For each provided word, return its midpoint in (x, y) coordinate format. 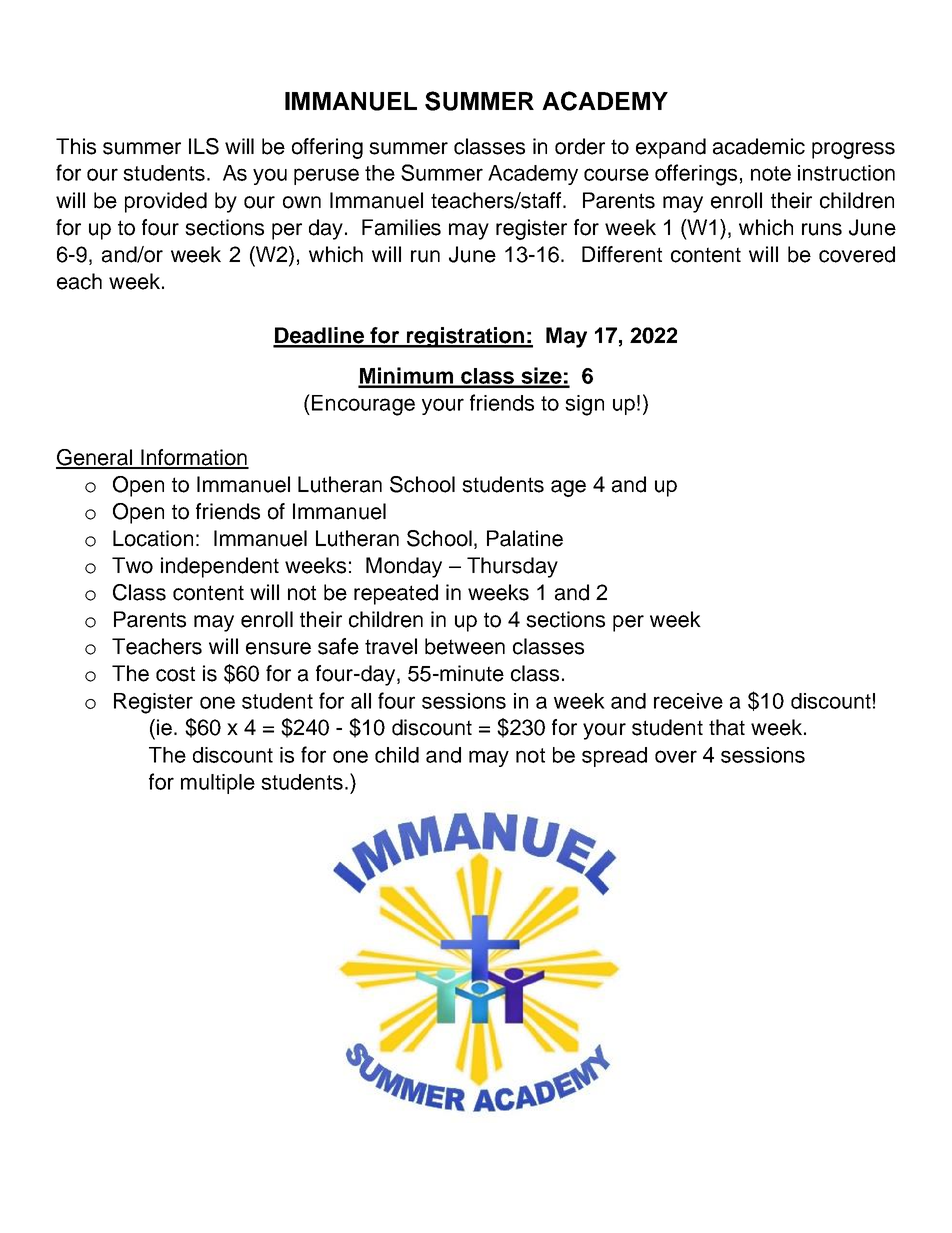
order (580, 146)
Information (194, 458)
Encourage (362, 405)
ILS (204, 146)
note (771, 173)
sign (584, 405)
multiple (218, 784)
